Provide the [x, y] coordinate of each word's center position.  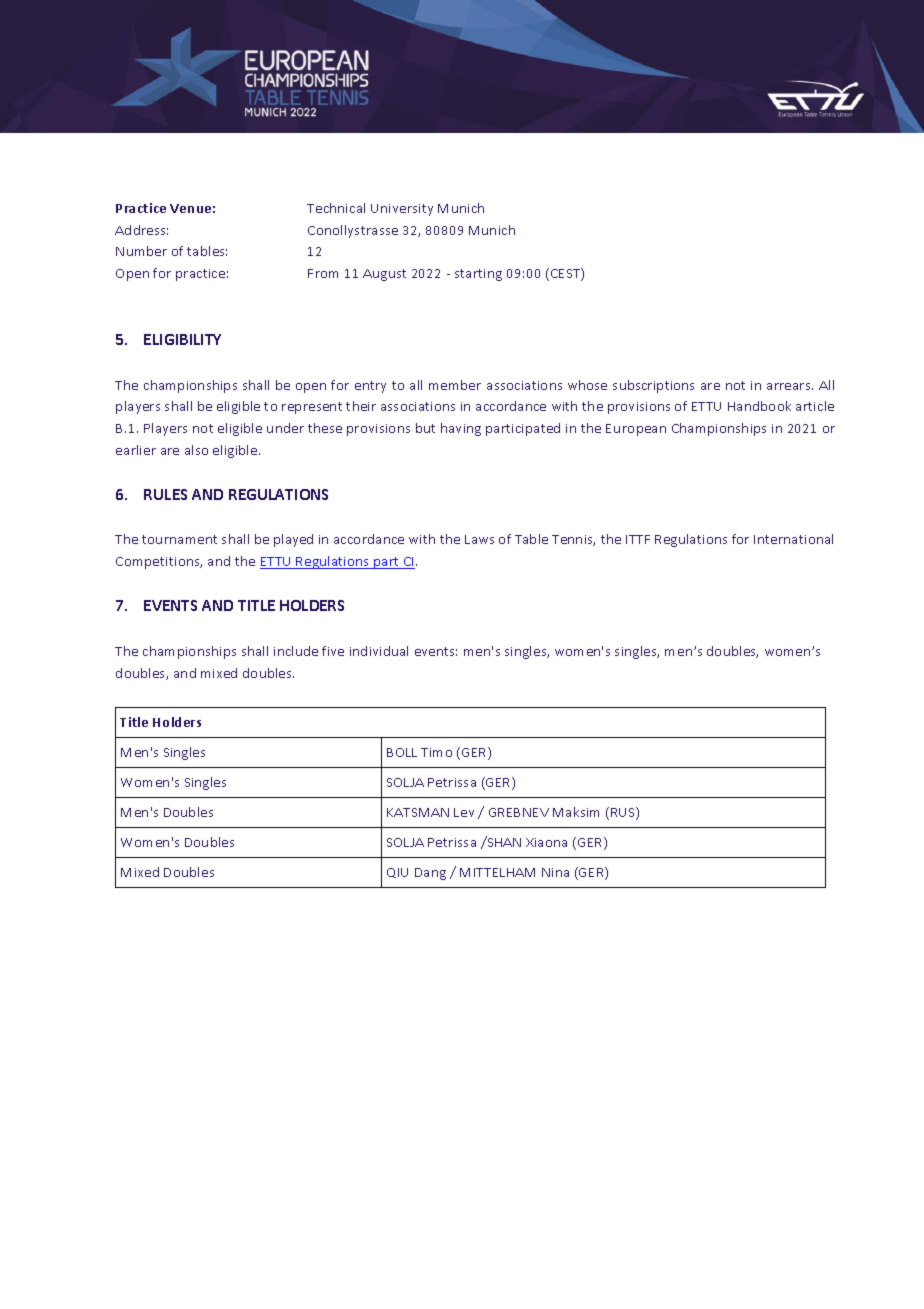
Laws [479, 539]
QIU [397, 873]
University [402, 210]
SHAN [503, 841]
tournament [179, 539]
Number [141, 251]
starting [478, 275]
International [793, 539]
